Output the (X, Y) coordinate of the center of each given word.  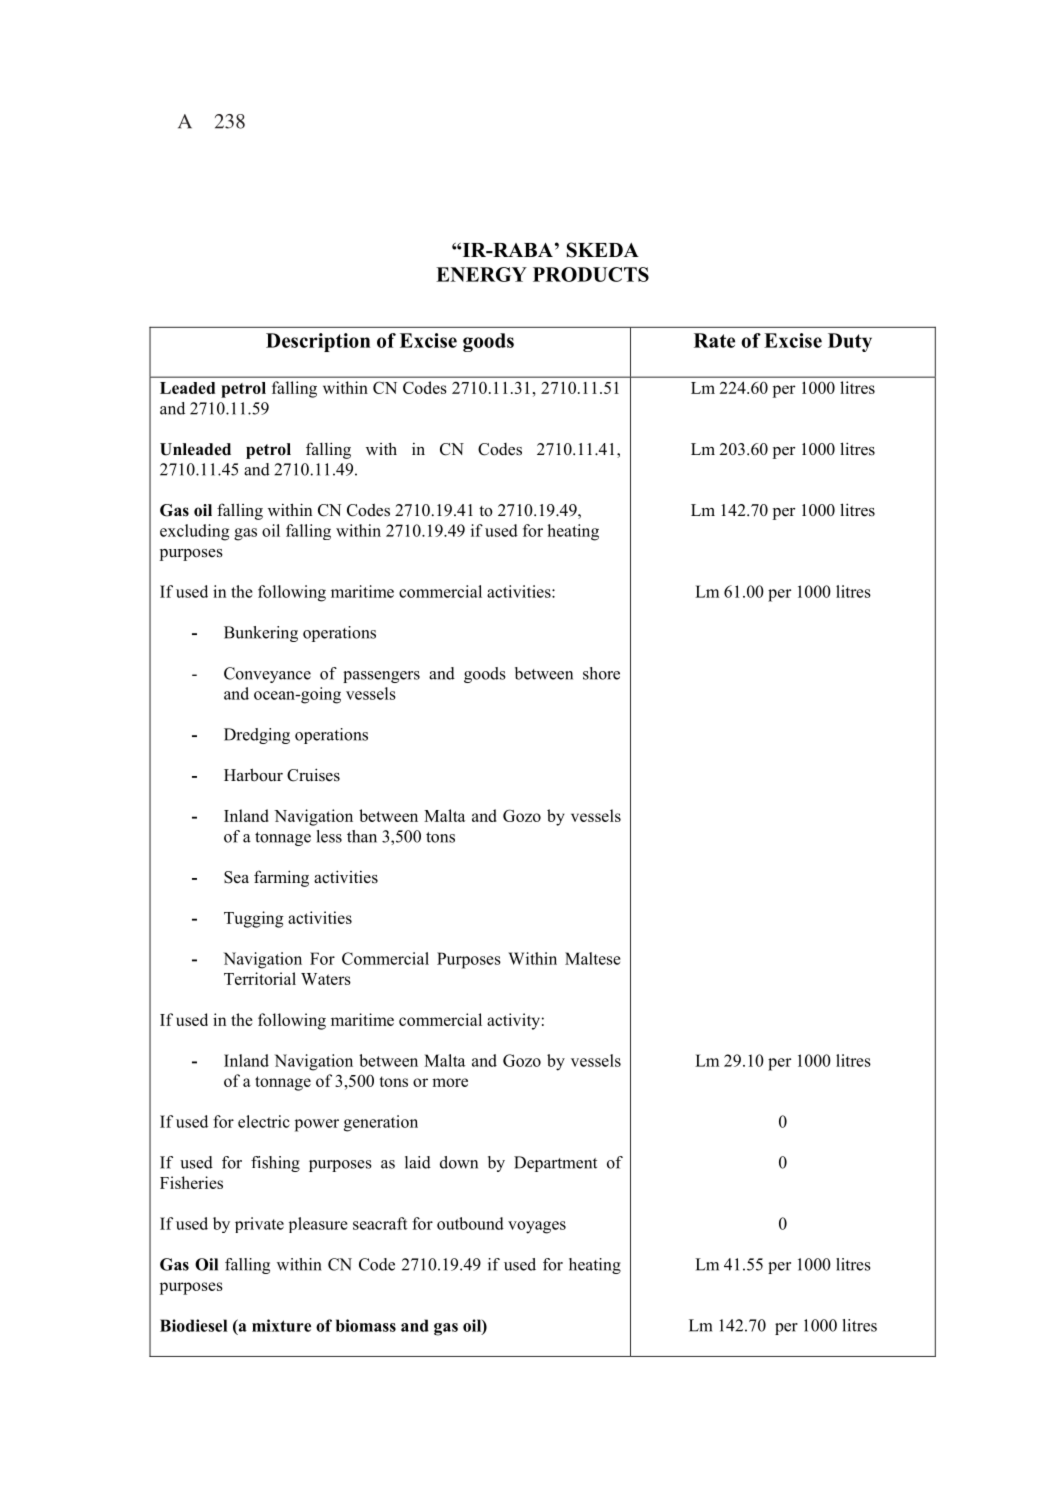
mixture (281, 1325)
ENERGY (481, 274)
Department (555, 1164)
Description (318, 342)
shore (601, 673)
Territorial (260, 978)
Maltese (593, 958)
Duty (850, 342)
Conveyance (267, 675)
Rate (714, 340)
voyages (537, 1227)
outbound (470, 1223)
